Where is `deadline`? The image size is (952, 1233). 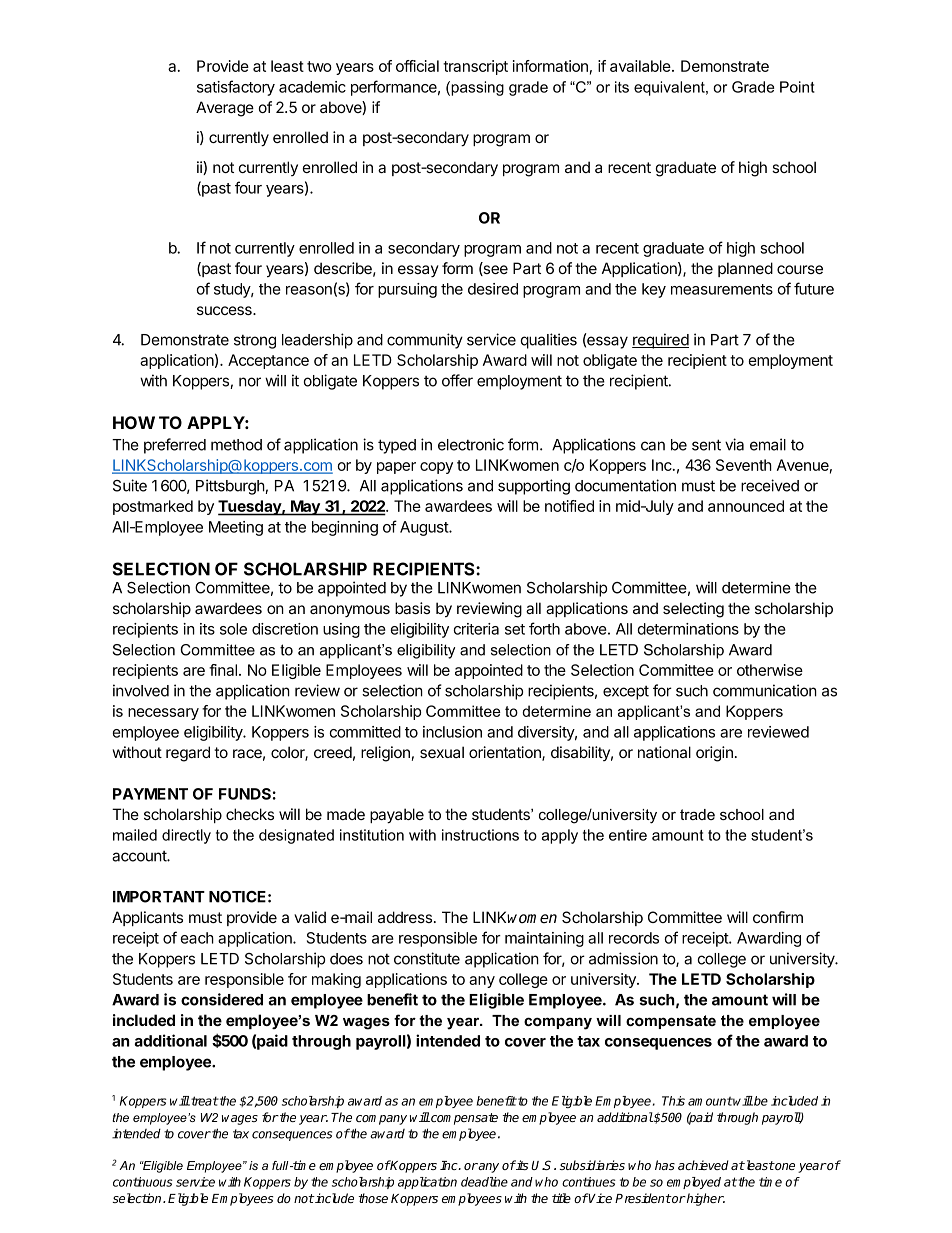 deadline is located at coordinates (484, 1182).
